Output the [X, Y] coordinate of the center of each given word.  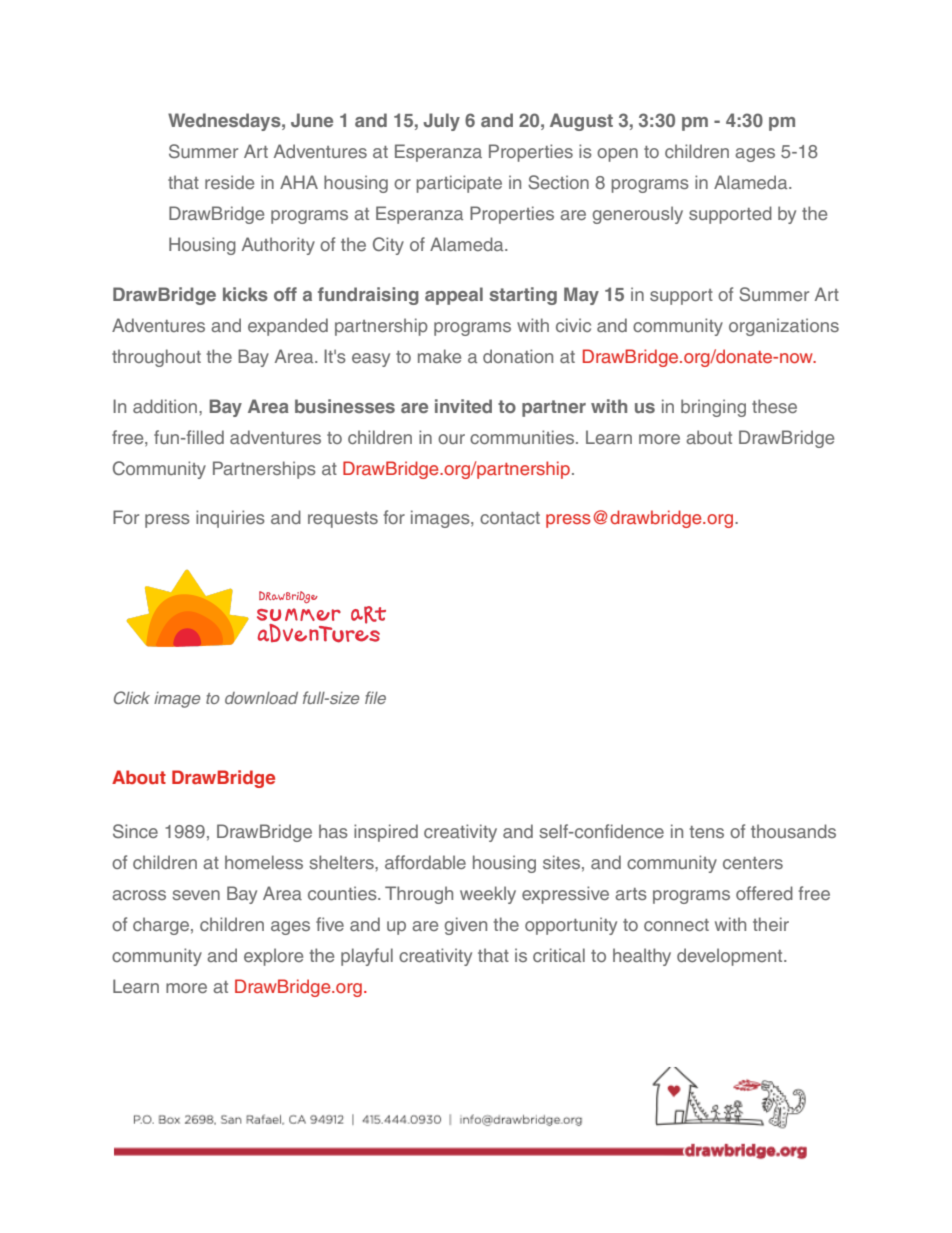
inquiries [230, 519]
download [261, 698]
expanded [288, 327]
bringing [713, 408]
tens [706, 832]
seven [196, 895]
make [439, 356]
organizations [784, 327]
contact [510, 518]
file [375, 697]
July [442, 122]
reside [229, 182]
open [617, 155]
